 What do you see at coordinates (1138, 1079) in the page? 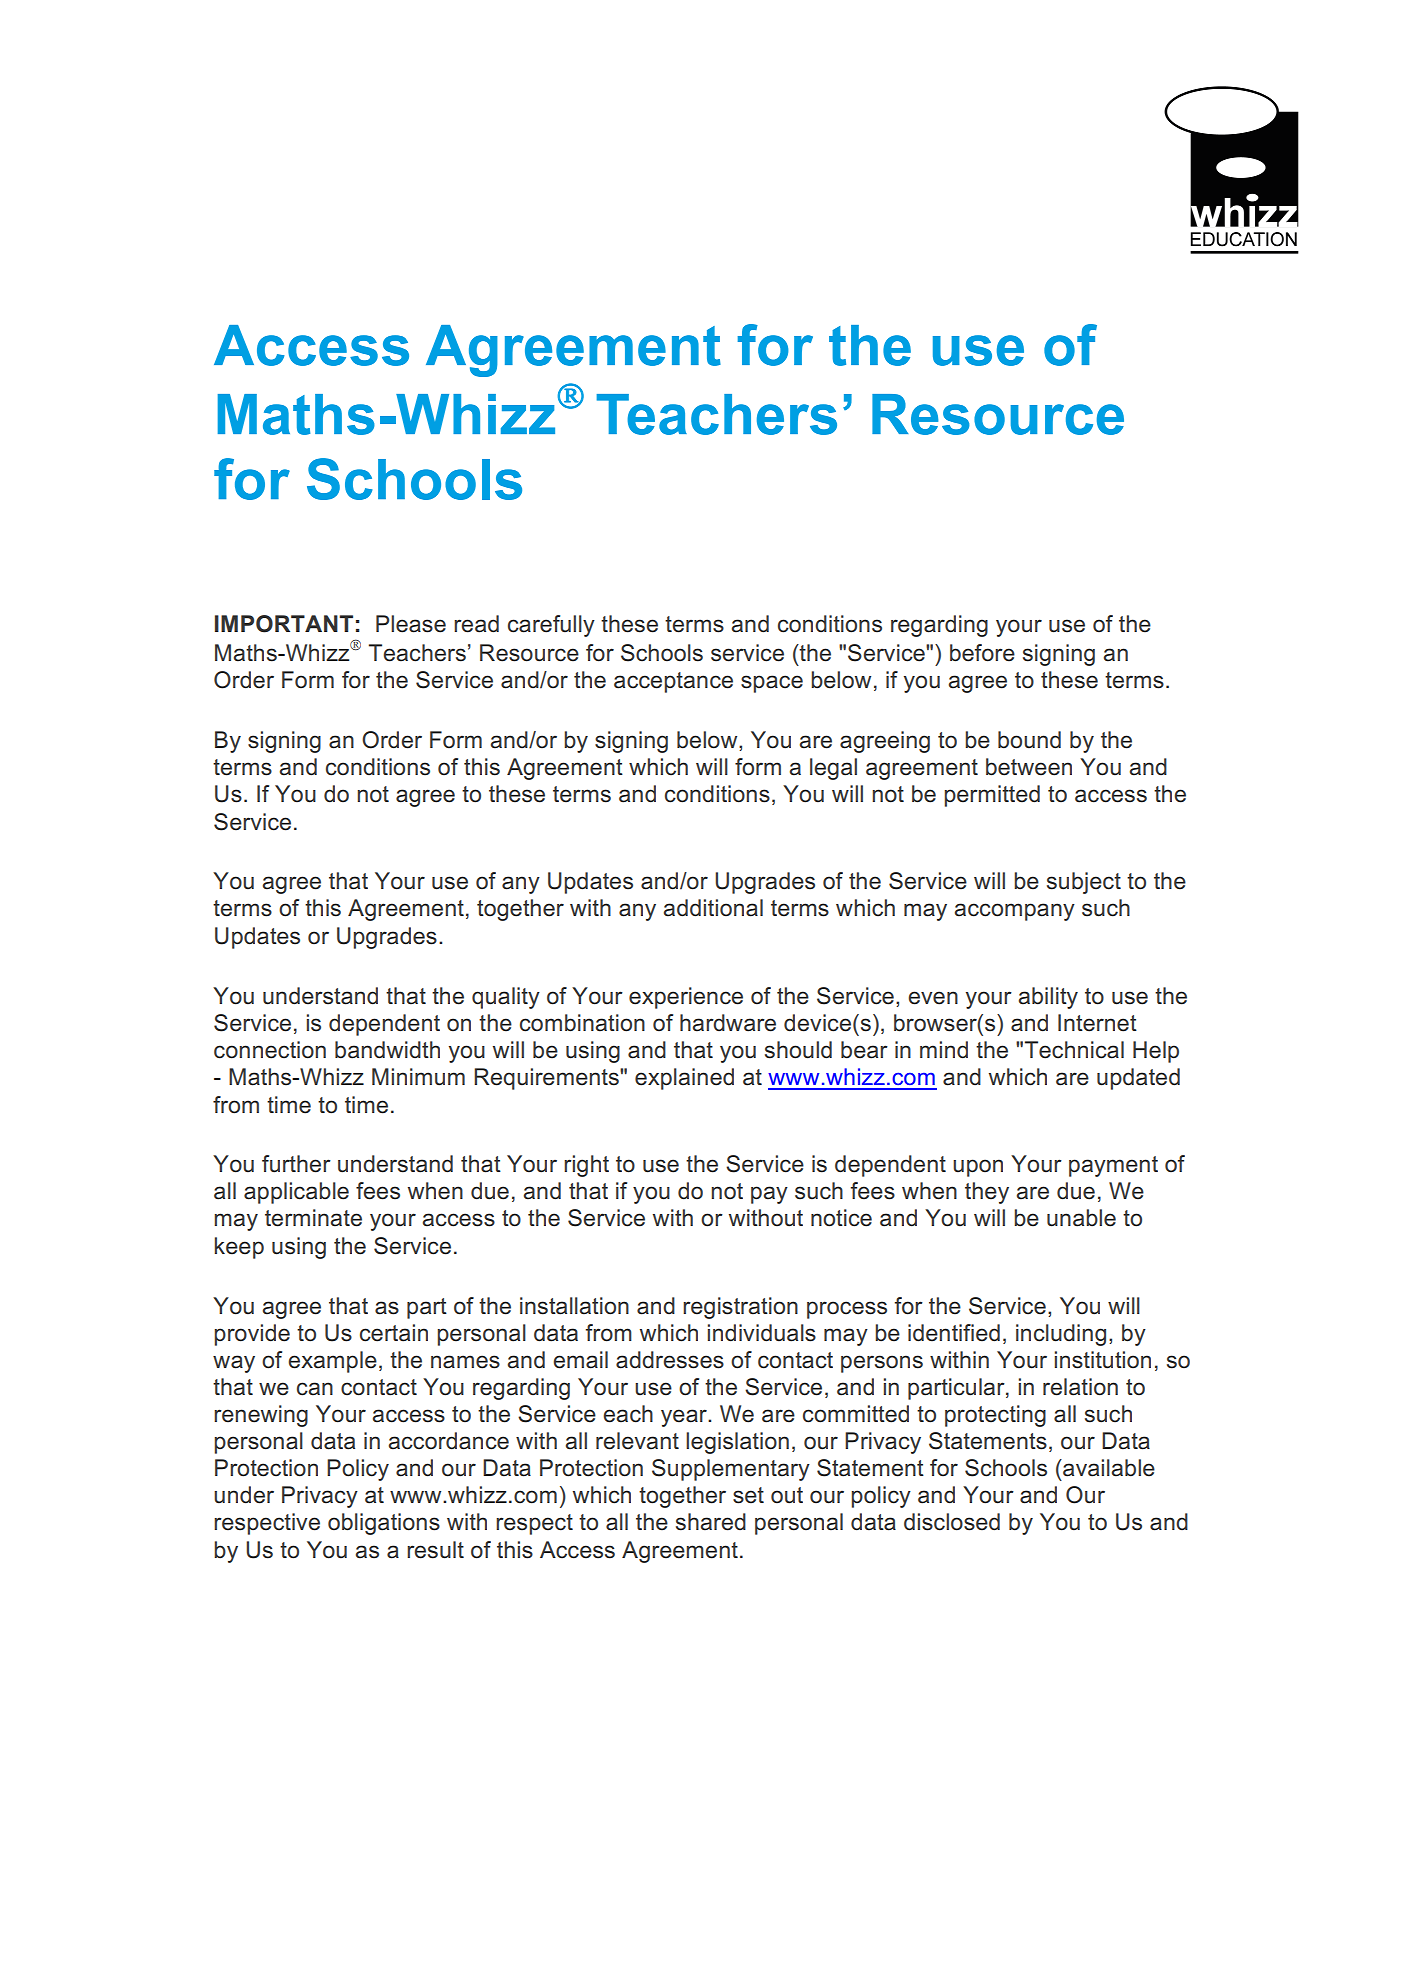
I see `updated` at bounding box center [1138, 1079].
